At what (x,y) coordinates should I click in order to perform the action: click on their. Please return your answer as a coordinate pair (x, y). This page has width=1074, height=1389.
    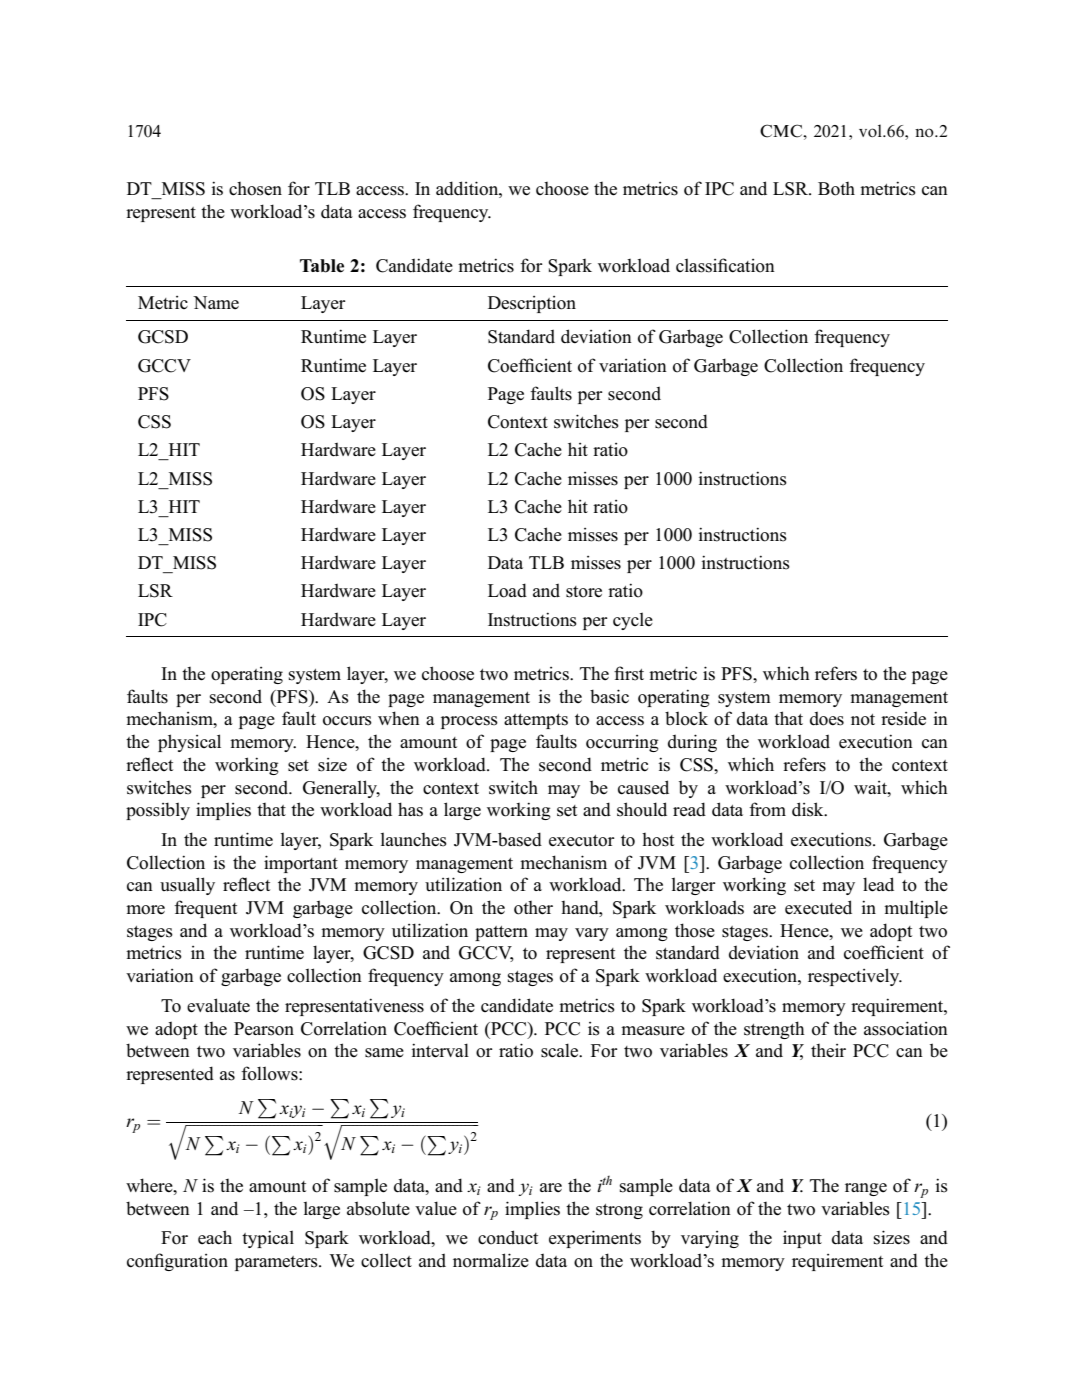
    Looking at the image, I should click on (828, 1051).
